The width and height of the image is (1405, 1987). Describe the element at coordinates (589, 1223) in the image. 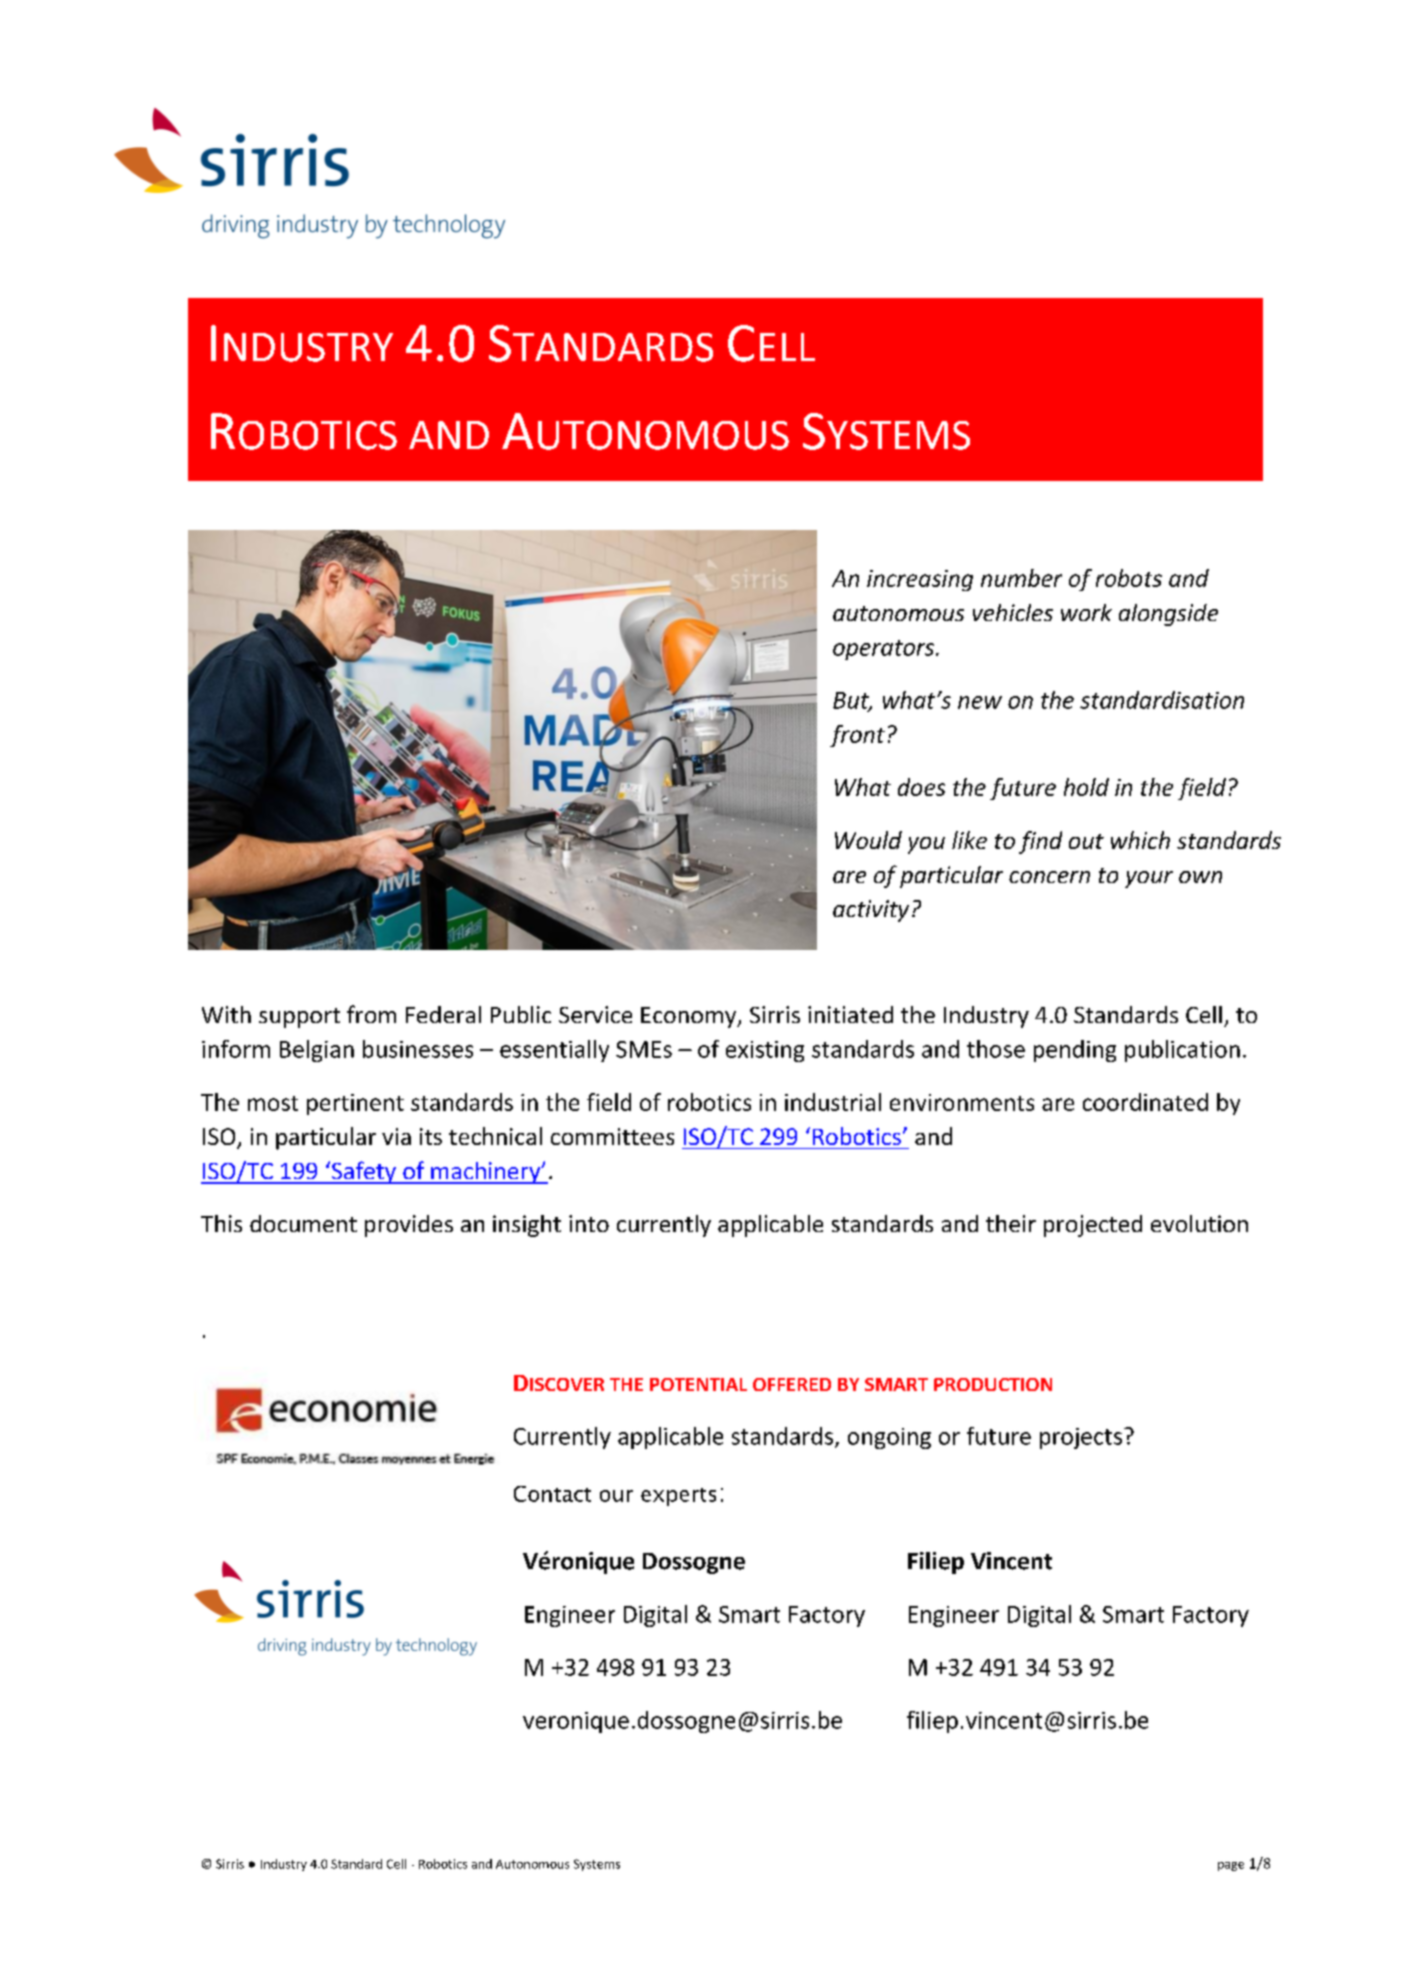

I see `into` at that location.
